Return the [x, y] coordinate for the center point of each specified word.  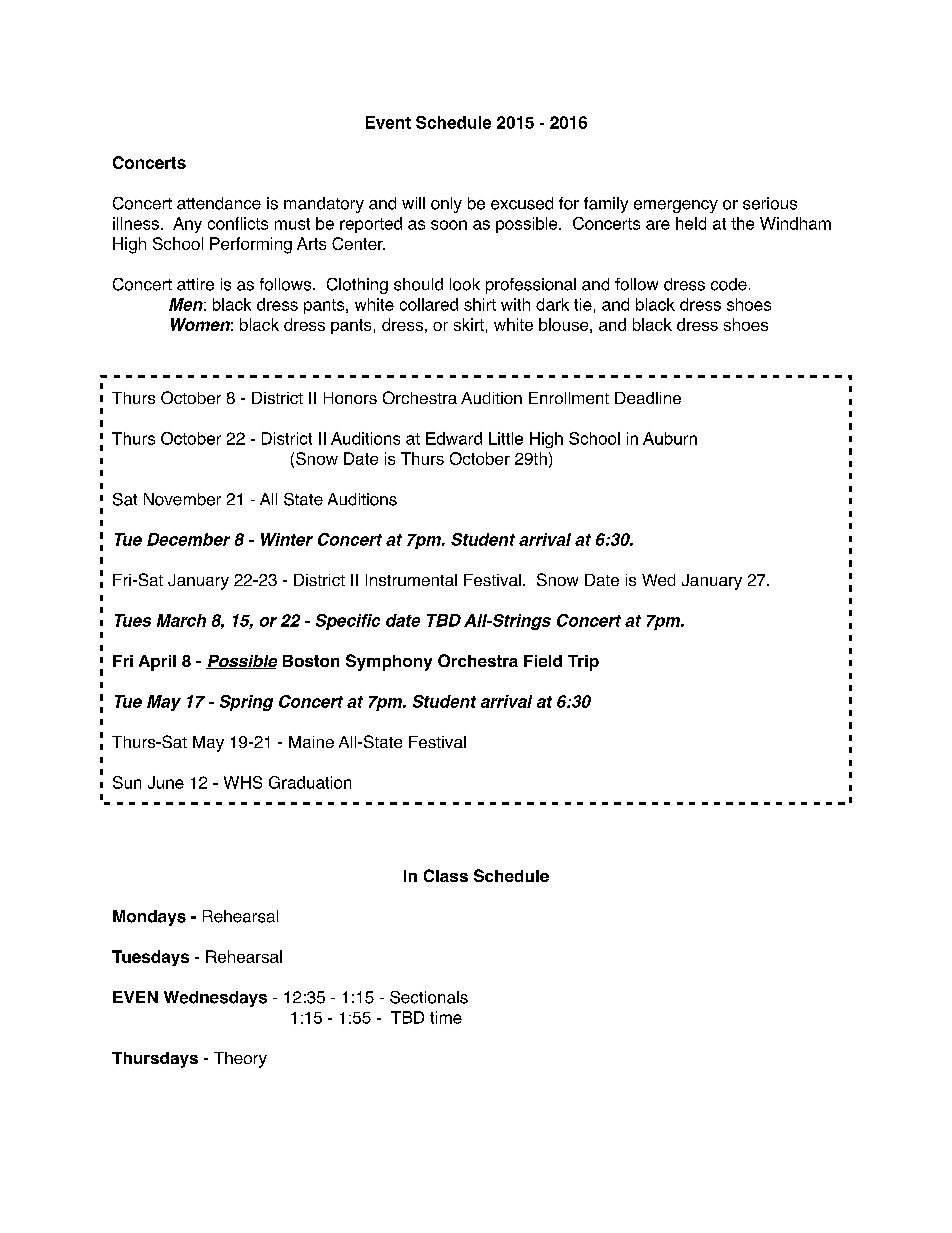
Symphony [389, 662]
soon [449, 225]
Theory [240, 1060]
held [691, 223]
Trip [583, 663]
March [181, 620]
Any [187, 225]
